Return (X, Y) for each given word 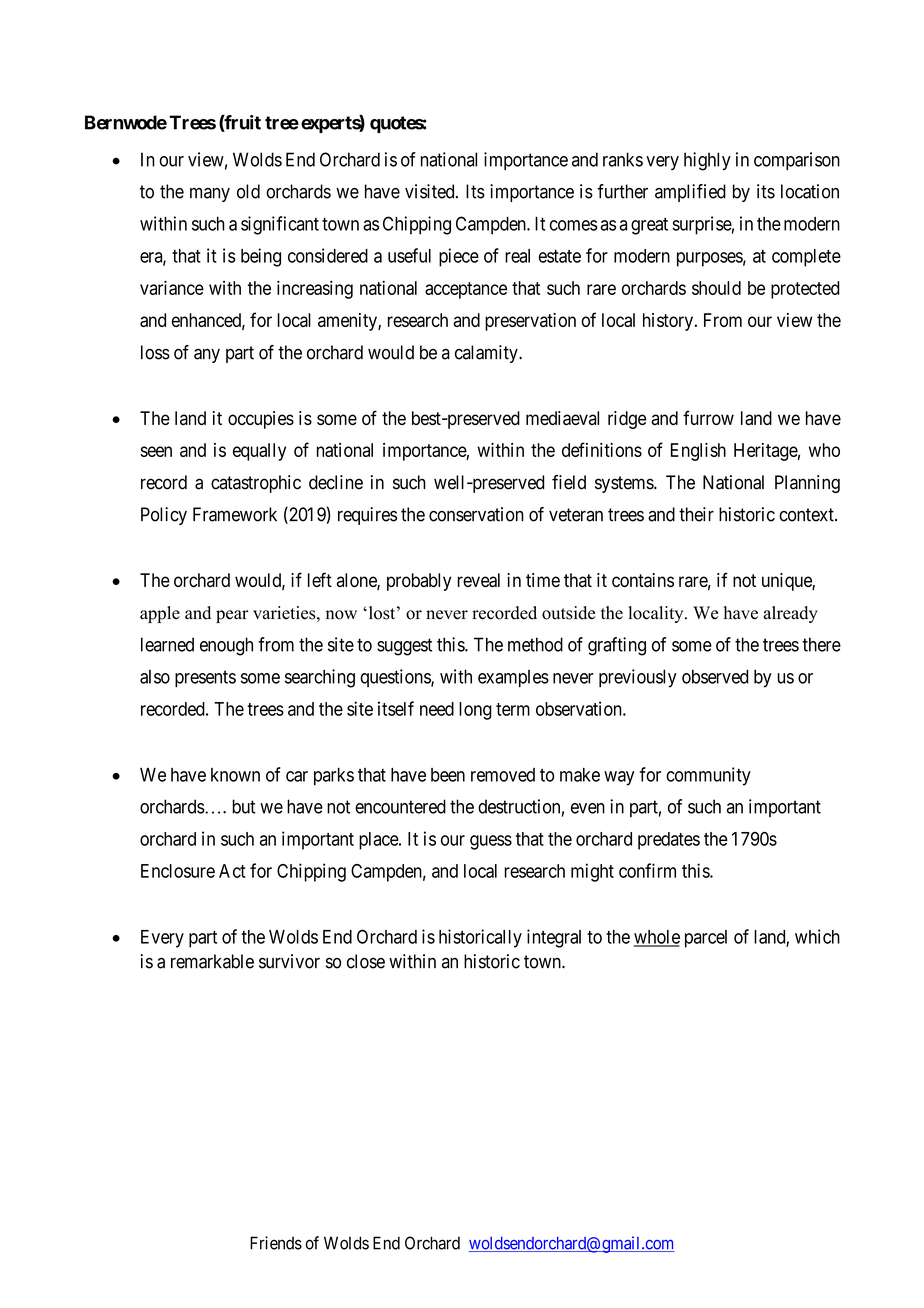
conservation (476, 514)
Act (232, 871)
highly (707, 161)
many (210, 195)
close (366, 961)
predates (669, 841)
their (696, 514)
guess (491, 842)
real (517, 256)
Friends (276, 1243)
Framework (235, 514)
